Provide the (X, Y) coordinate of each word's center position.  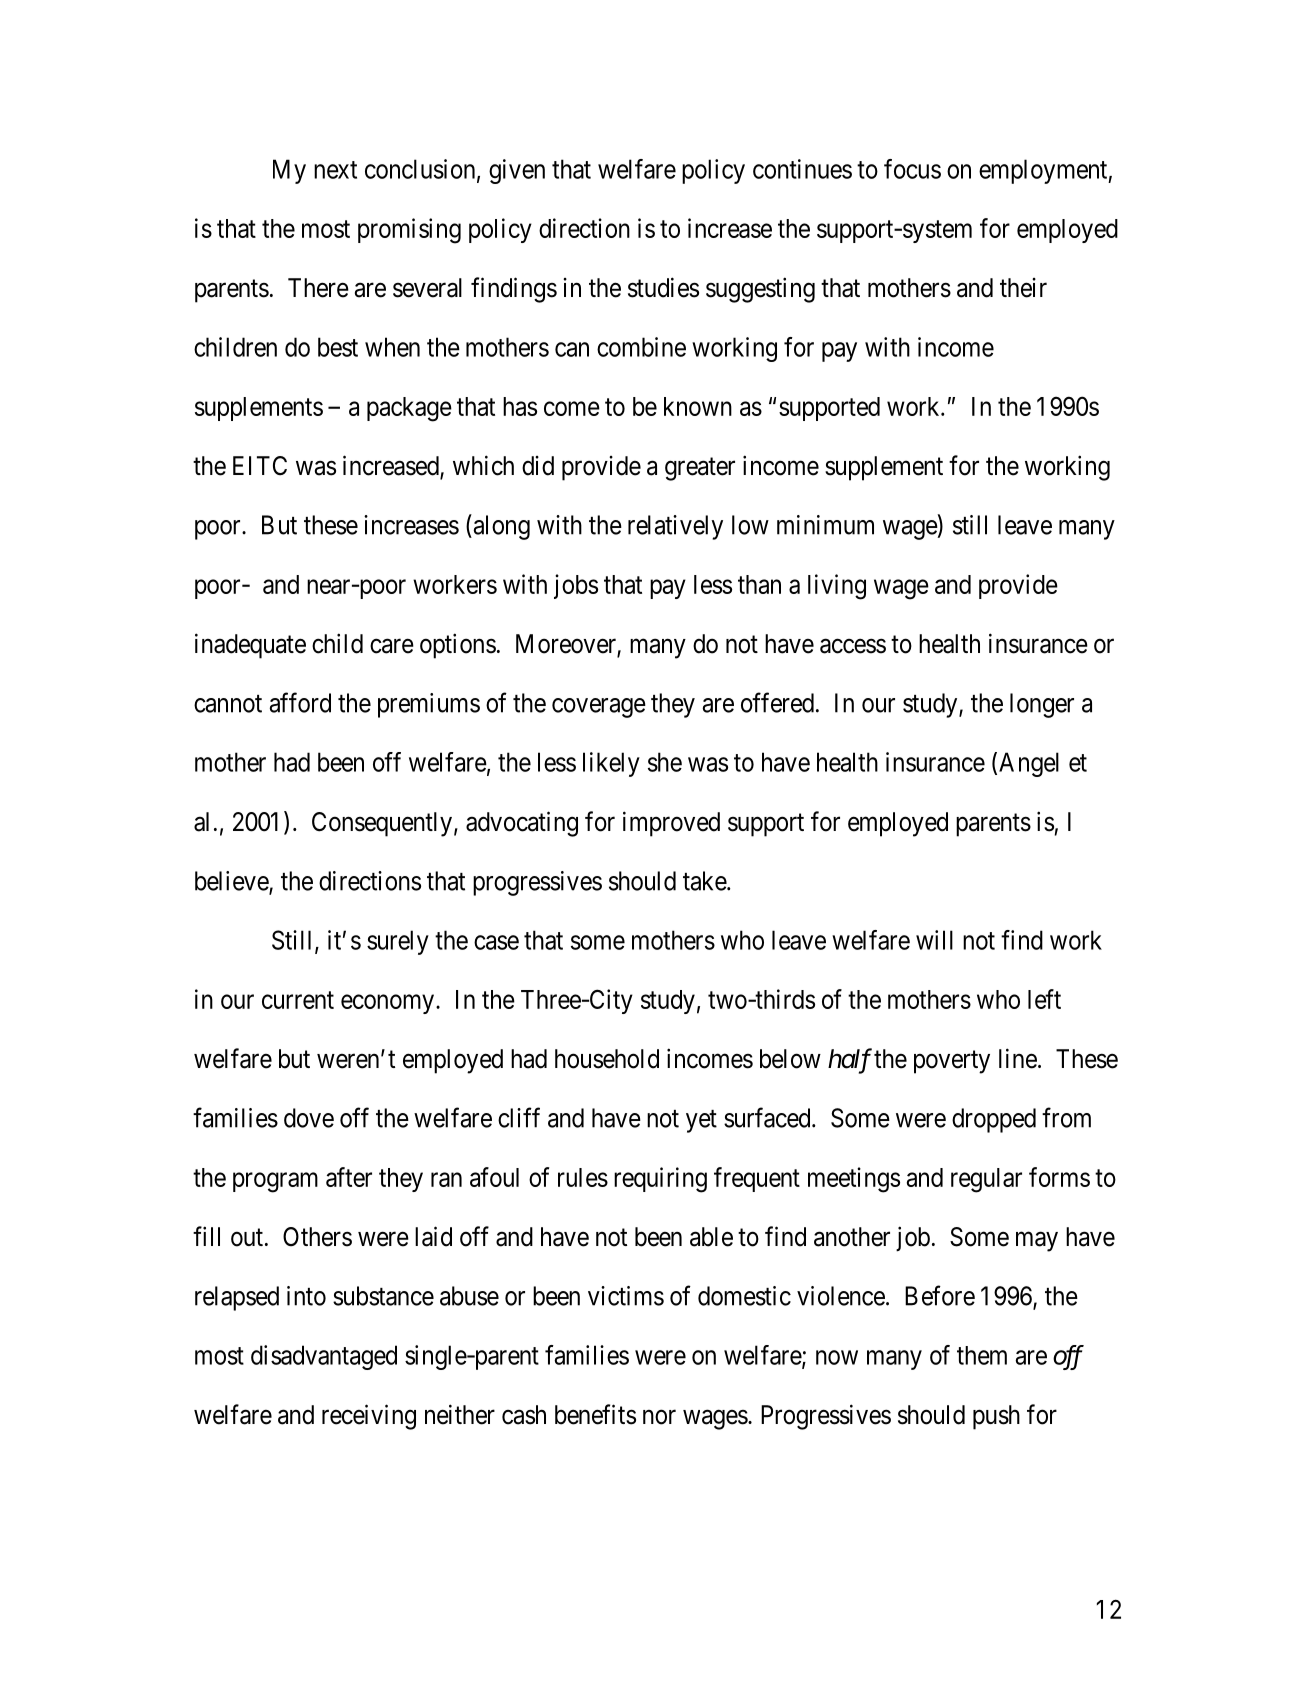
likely (611, 764)
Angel (1029, 764)
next (335, 170)
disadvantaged (324, 1357)
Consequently (382, 824)
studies (663, 287)
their (1023, 288)
